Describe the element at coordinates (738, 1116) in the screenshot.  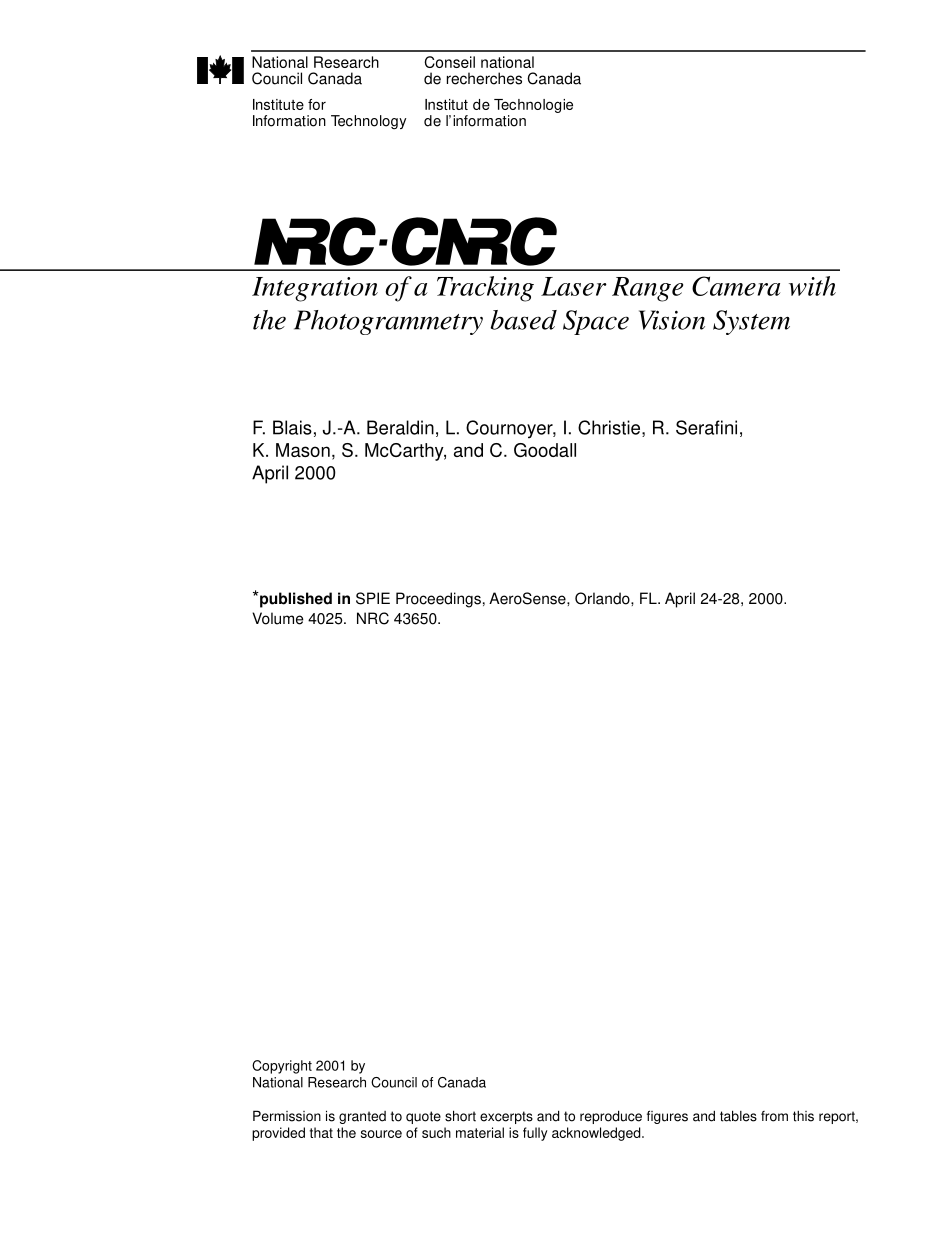
I see `tables` at that location.
